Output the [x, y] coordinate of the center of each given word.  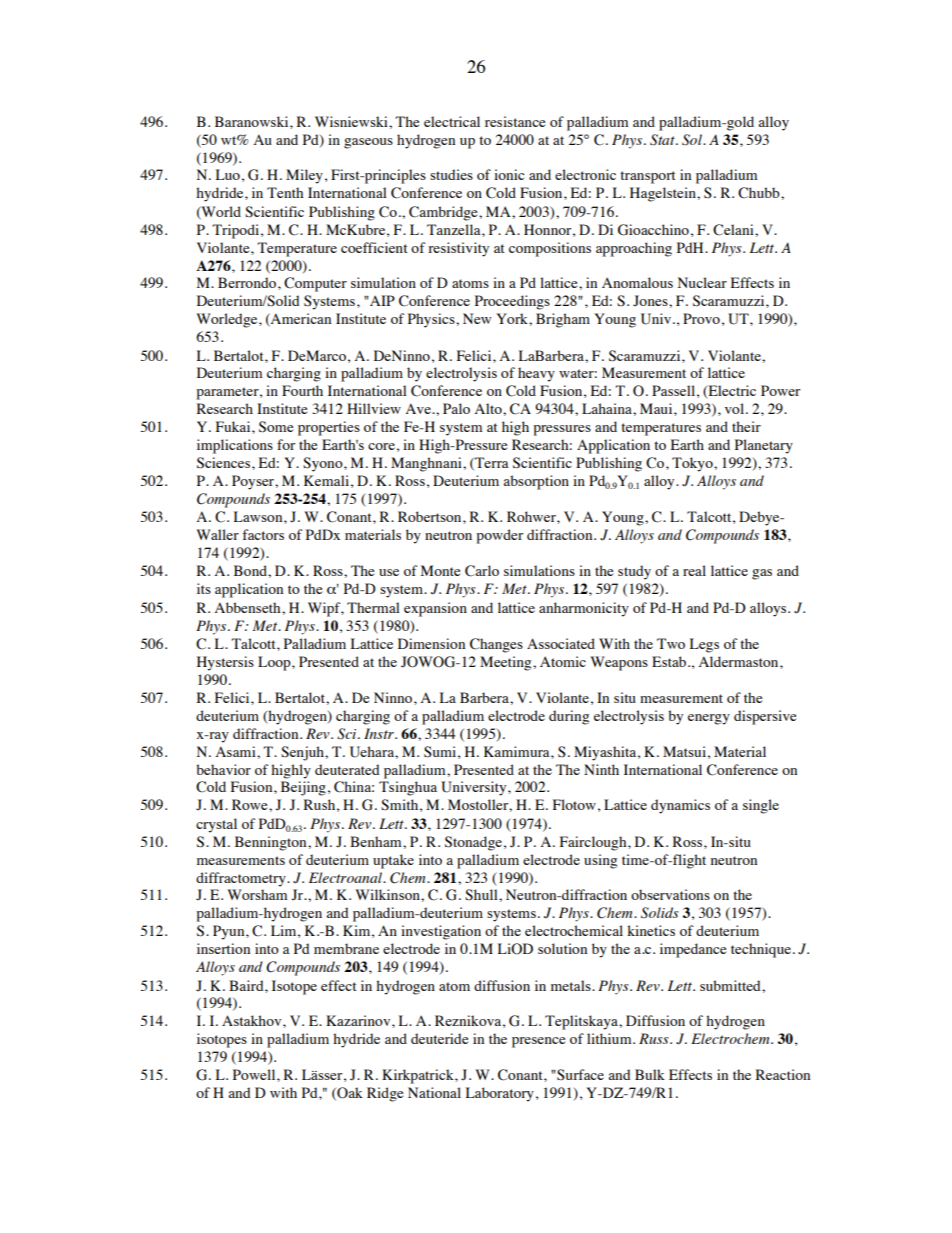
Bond [251, 570]
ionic [509, 174]
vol [736, 408]
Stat [663, 140]
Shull [482, 895]
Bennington [272, 843]
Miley [304, 176]
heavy [536, 374]
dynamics [680, 806]
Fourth [302, 390]
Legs [704, 645]
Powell [255, 1074]
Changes [496, 645]
